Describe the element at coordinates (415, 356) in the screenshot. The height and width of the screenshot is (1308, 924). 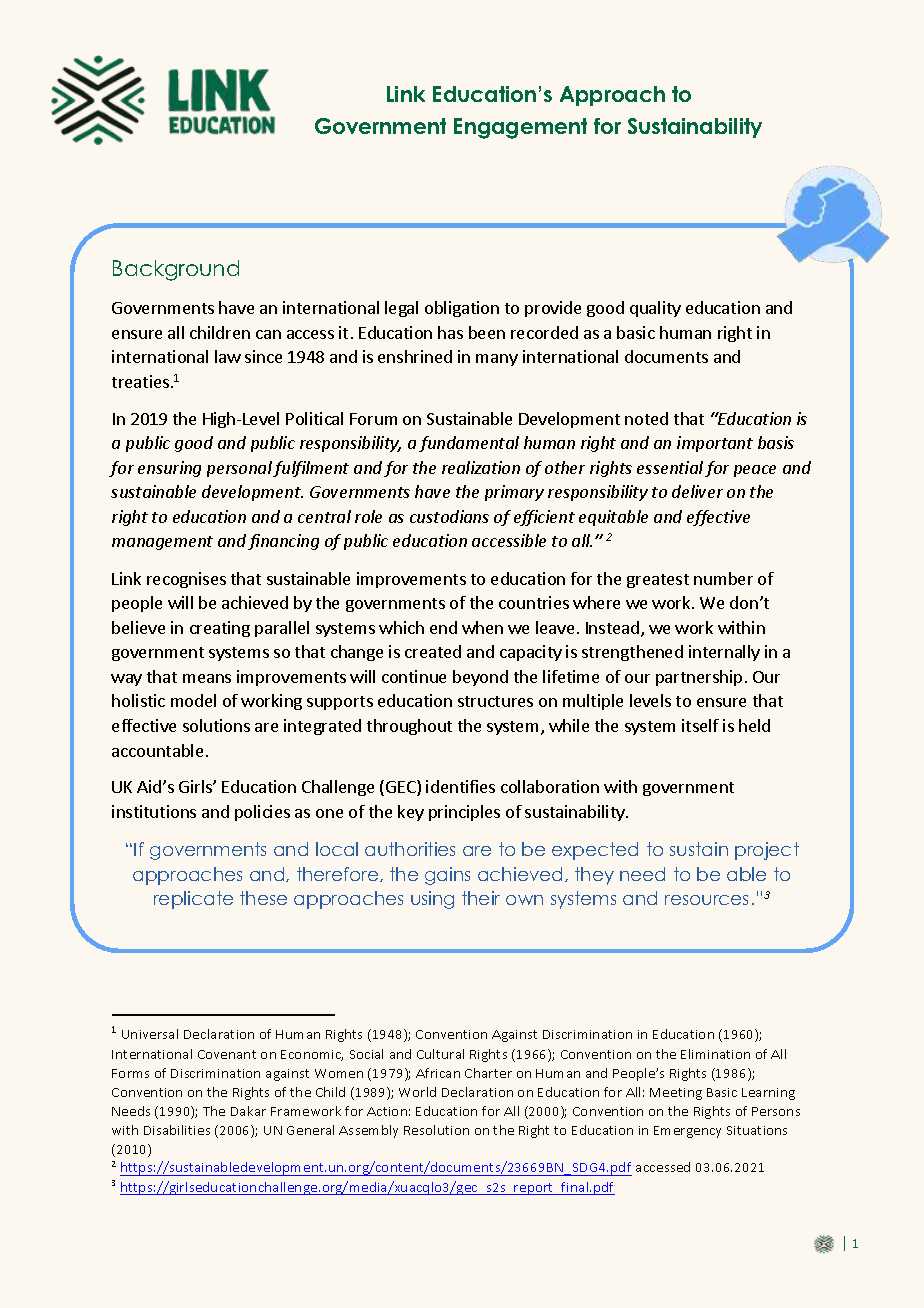
I see `enshrined` at that location.
